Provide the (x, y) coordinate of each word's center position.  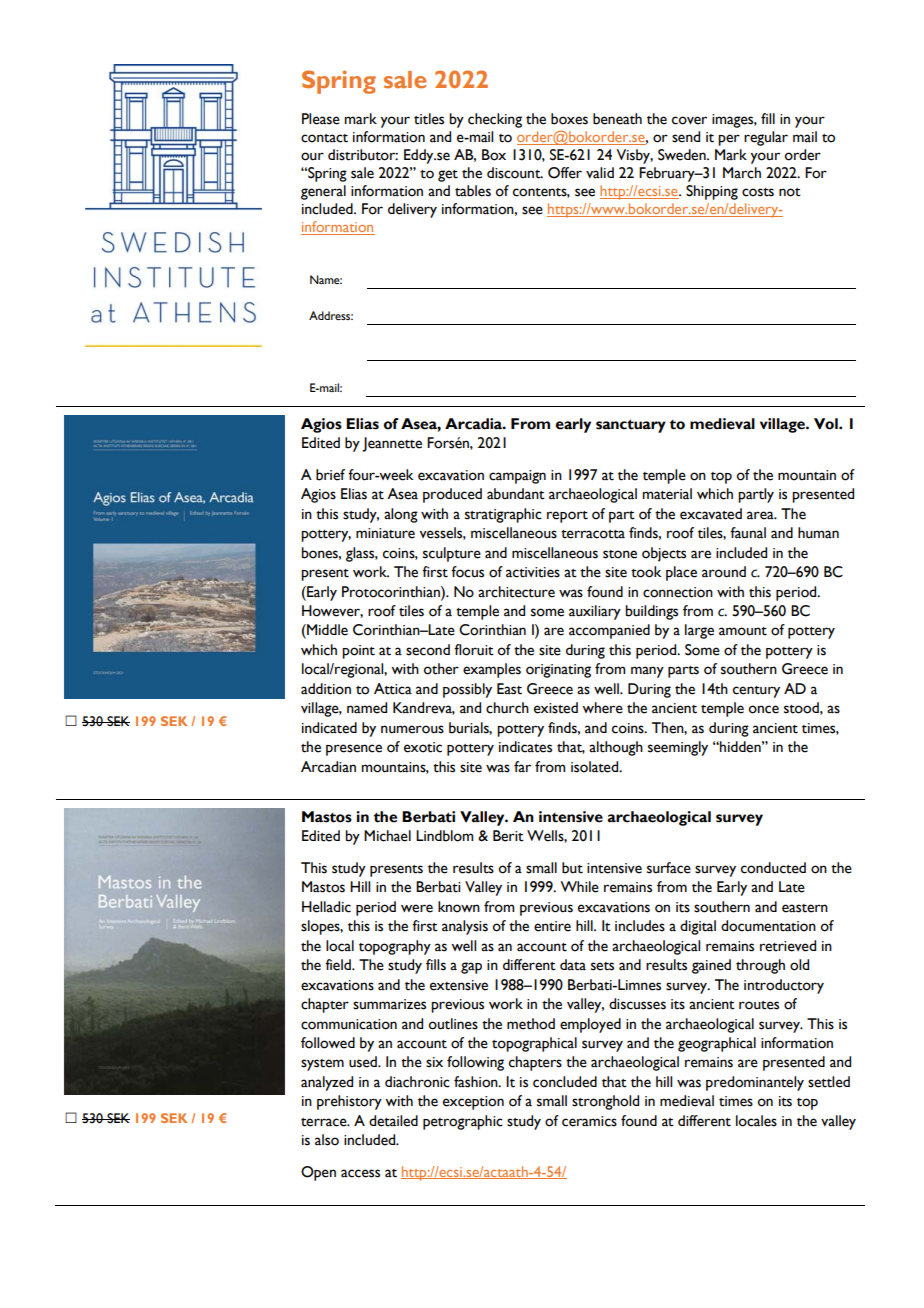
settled (829, 1082)
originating (558, 671)
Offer (565, 173)
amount (743, 631)
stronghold (605, 1102)
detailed (393, 1121)
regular (766, 138)
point (358, 652)
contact (324, 138)
